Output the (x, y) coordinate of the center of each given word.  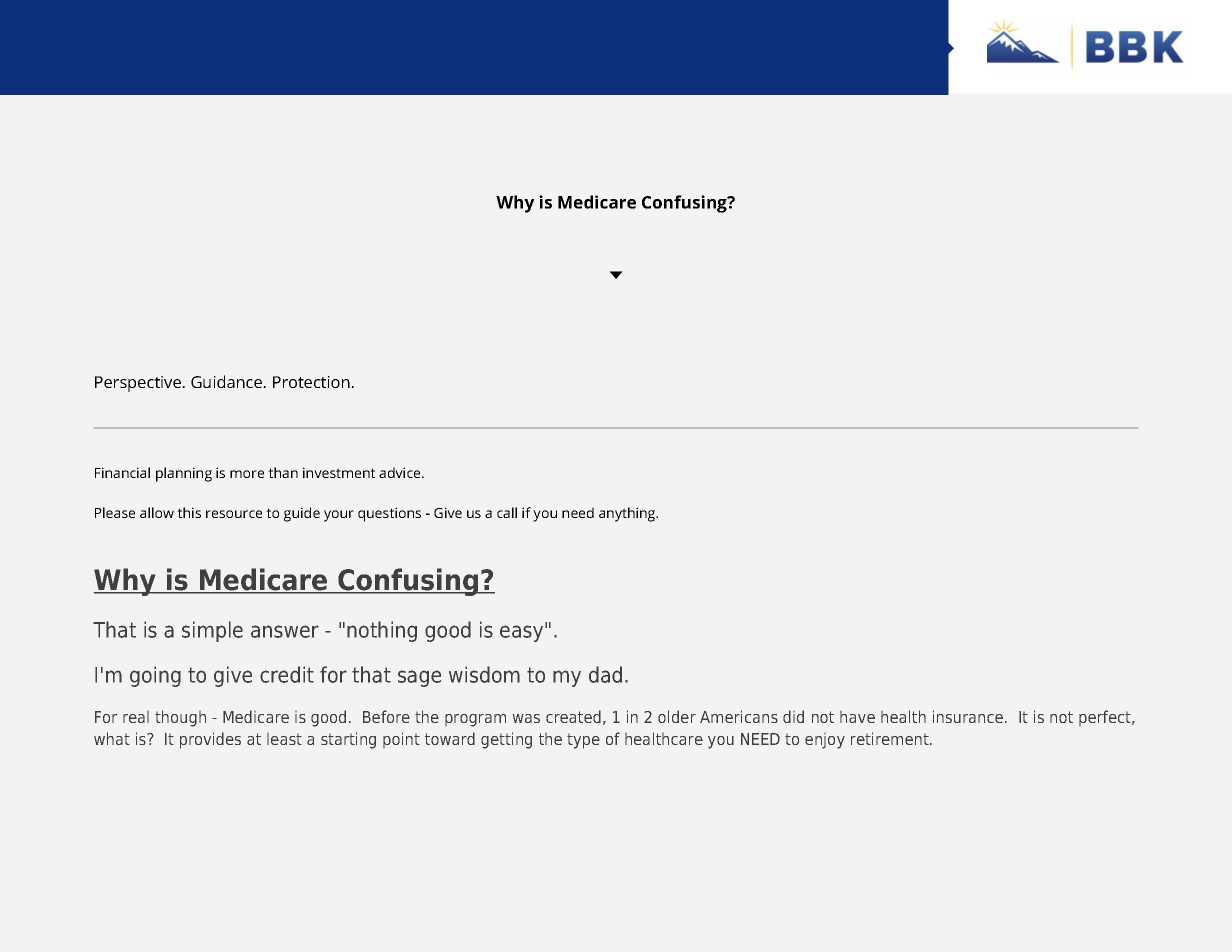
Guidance (228, 381)
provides (210, 740)
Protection (312, 382)
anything (628, 514)
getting (506, 740)
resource (234, 514)
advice (401, 472)
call (507, 512)
